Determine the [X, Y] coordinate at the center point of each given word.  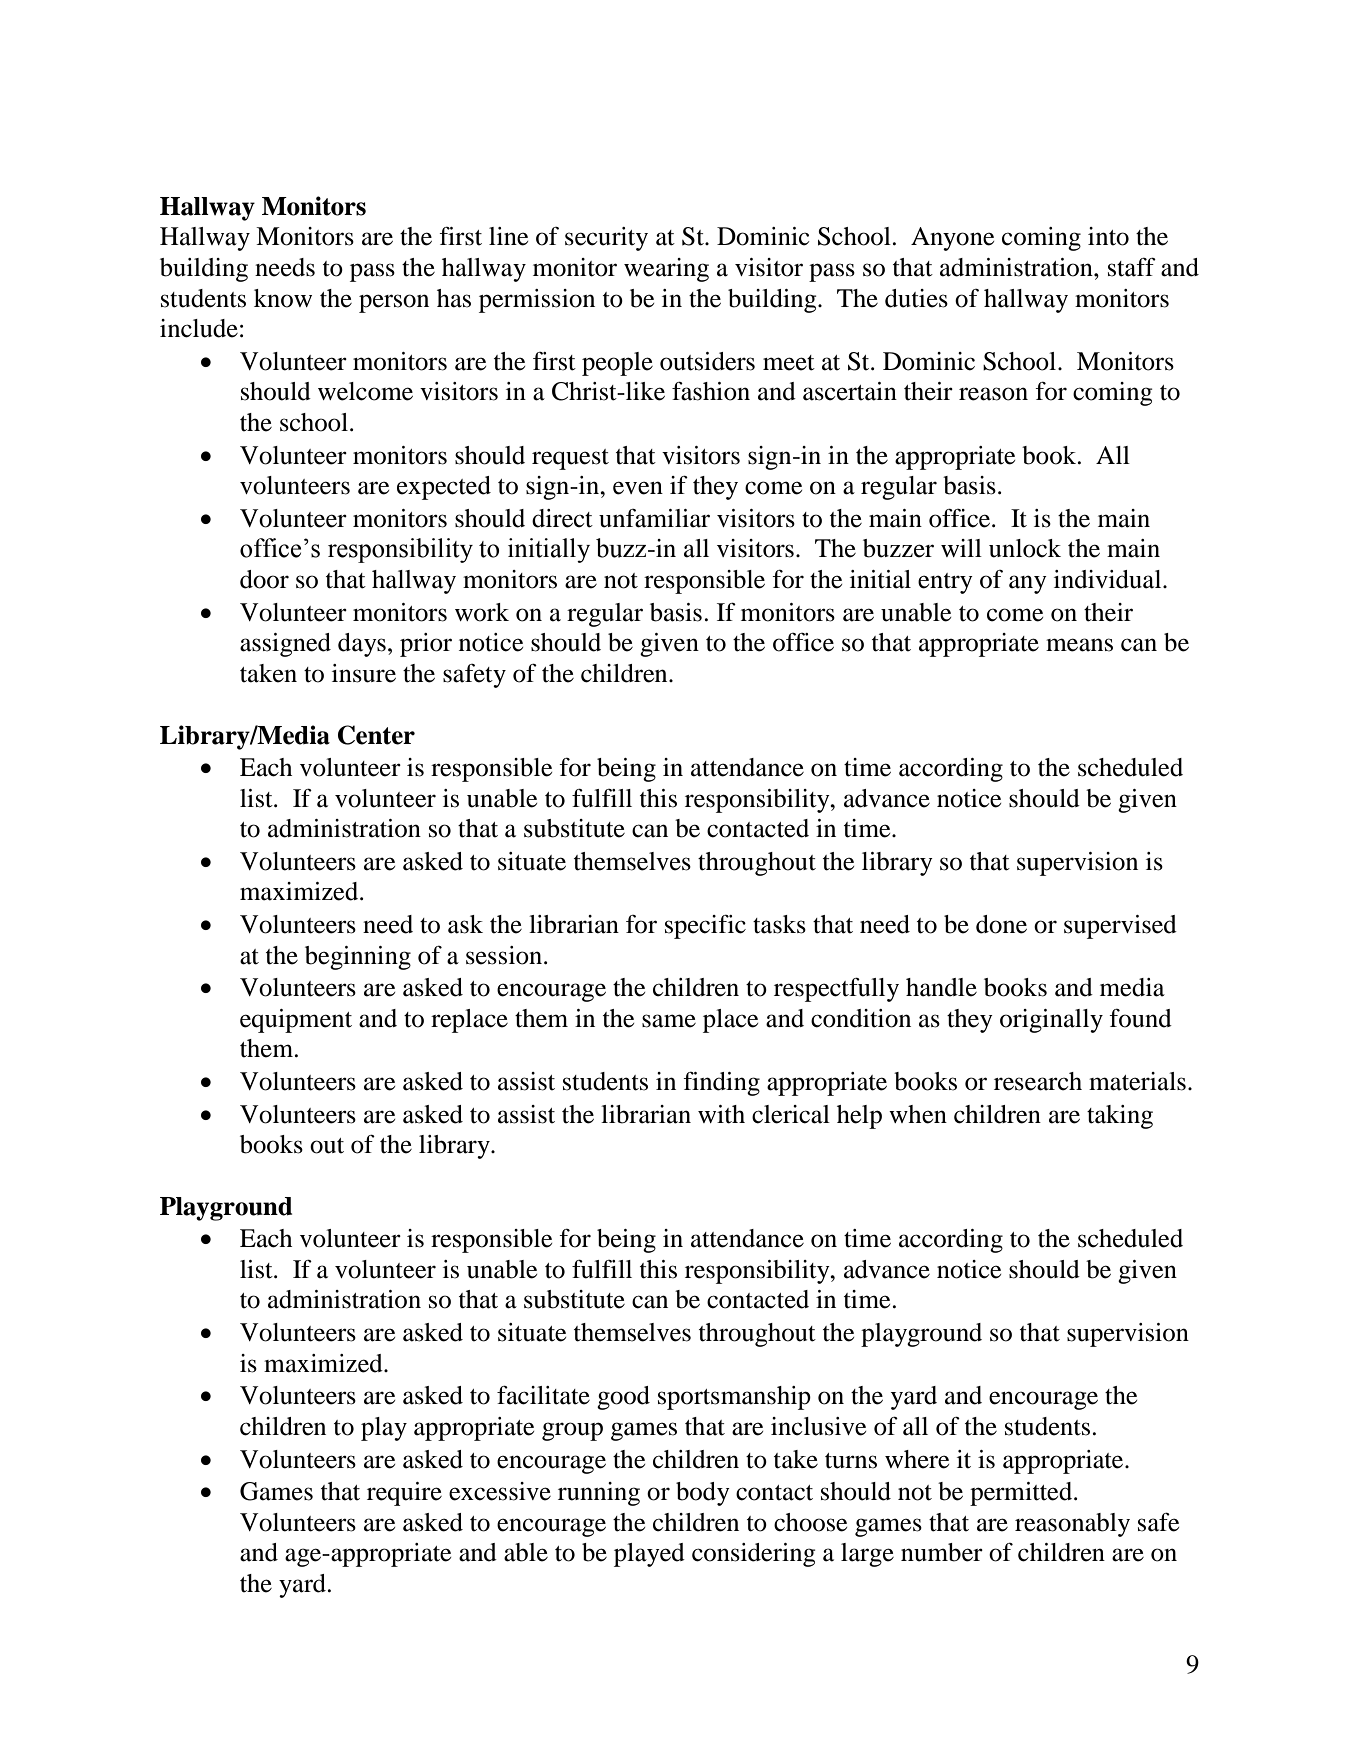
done [1001, 924]
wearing [666, 270]
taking [1120, 1117]
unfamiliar [654, 518]
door [264, 579]
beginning [358, 958]
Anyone [952, 239]
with [721, 1114]
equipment [296, 1021]
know [283, 298]
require [404, 1494]
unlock [1025, 548]
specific [705, 927]
